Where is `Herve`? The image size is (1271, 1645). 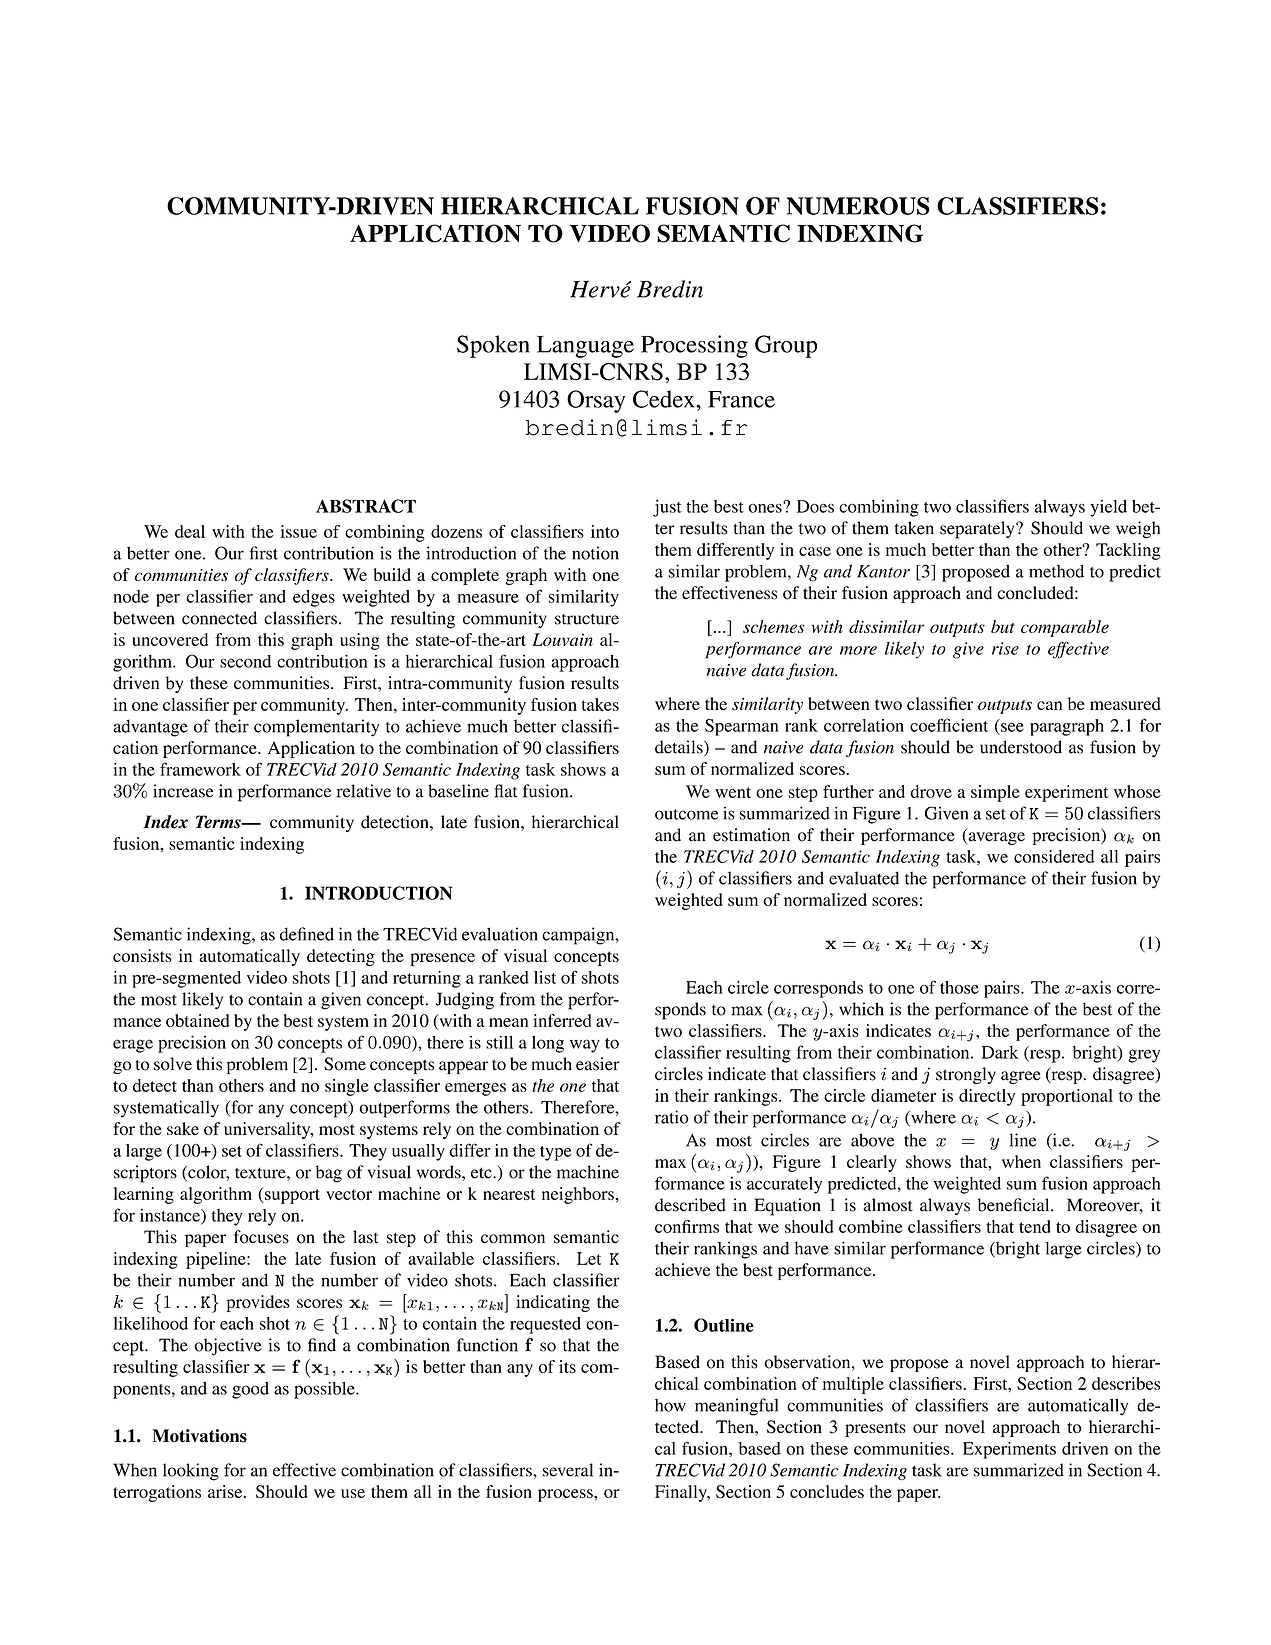
Herve is located at coordinates (600, 289).
